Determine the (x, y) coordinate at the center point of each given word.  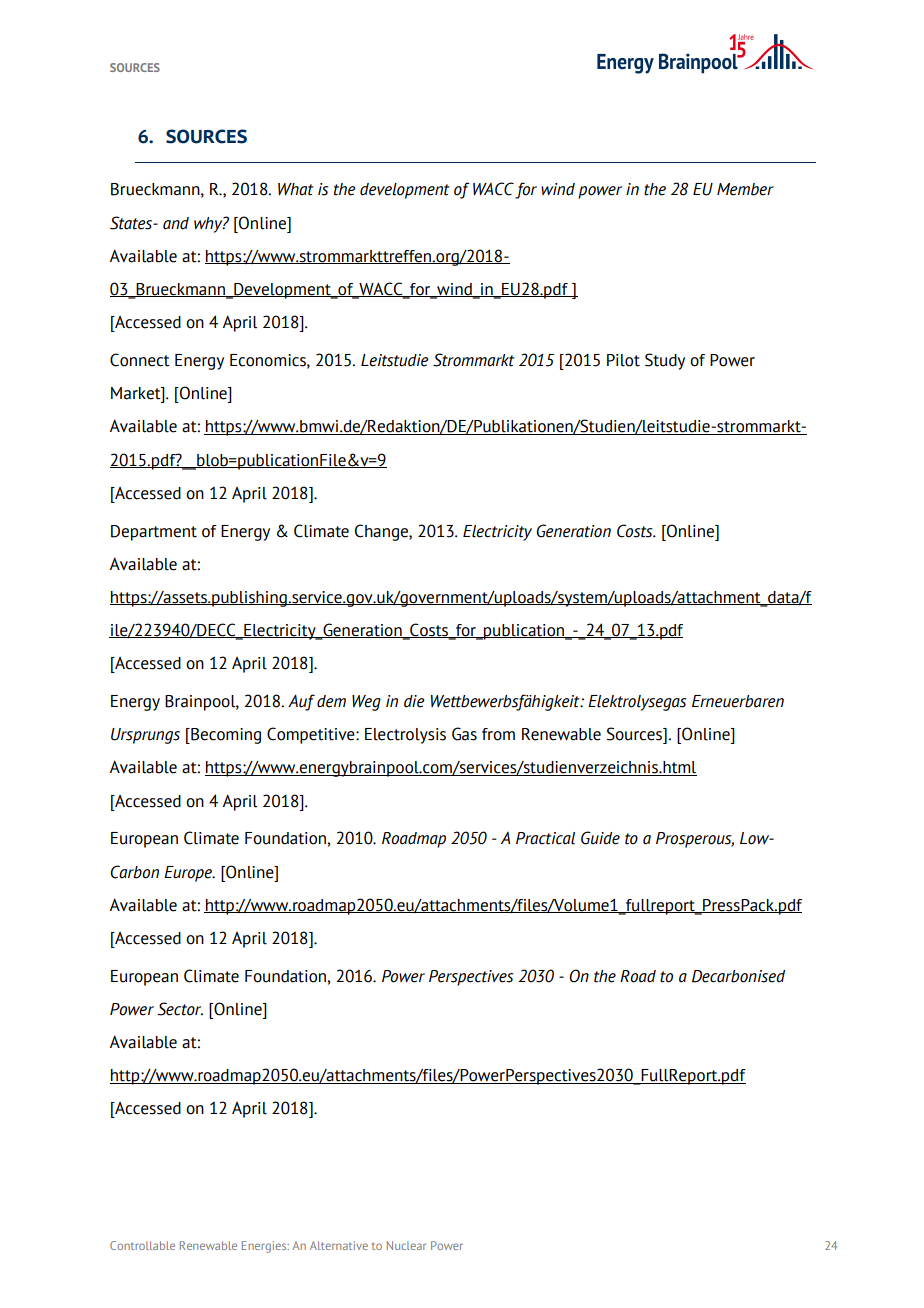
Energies (265, 1247)
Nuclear (406, 1245)
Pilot (623, 360)
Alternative (339, 1245)
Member (745, 189)
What (296, 189)
